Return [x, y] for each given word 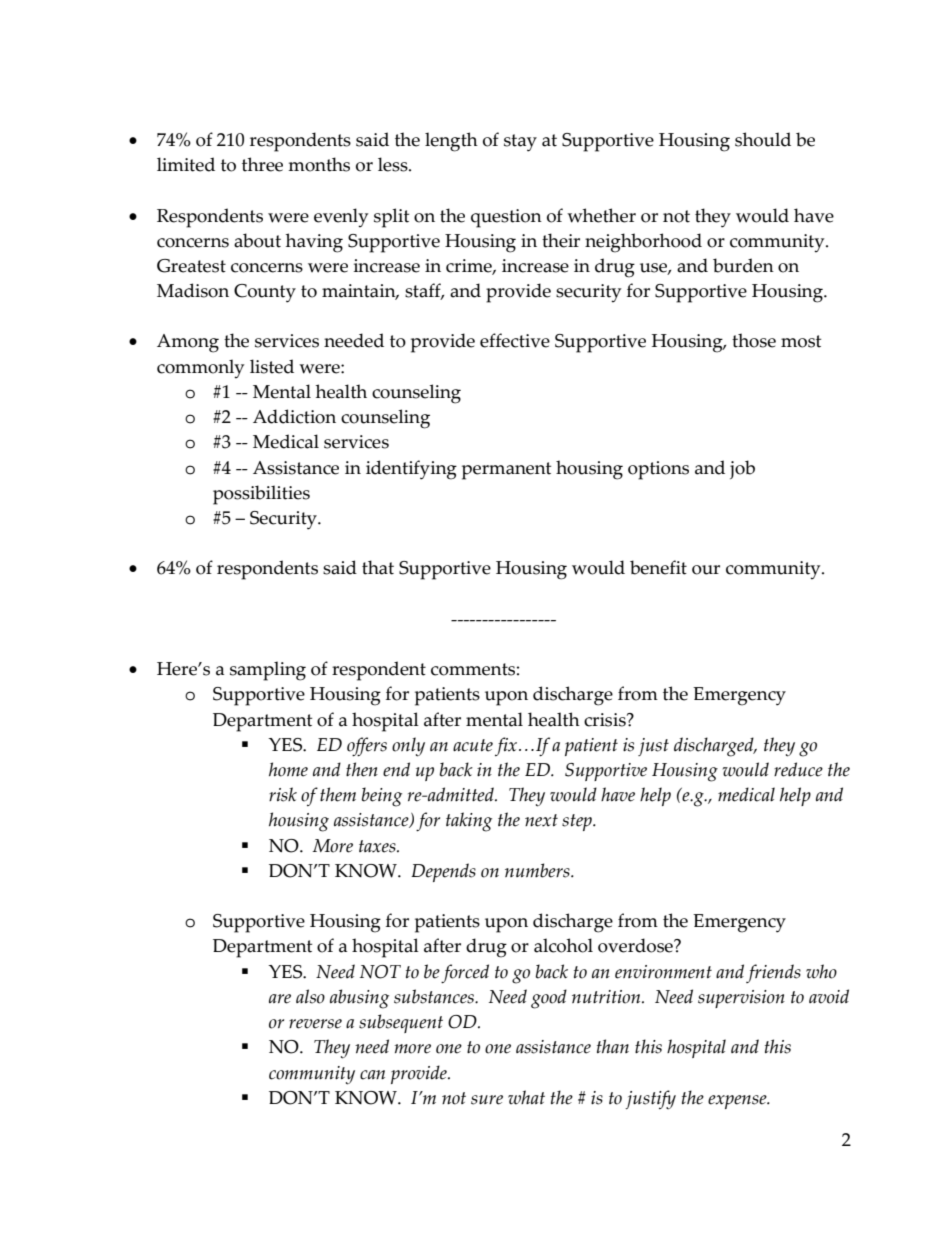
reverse [315, 1024]
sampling [268, 671]
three [262, 164]
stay [520, 143]
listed [272, 366]
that [378, 567]
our [706, 570]
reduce [798, 769]
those [754, 340]
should [763, 139]
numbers [538, 870]
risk [283, 794]
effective [515, 340]
